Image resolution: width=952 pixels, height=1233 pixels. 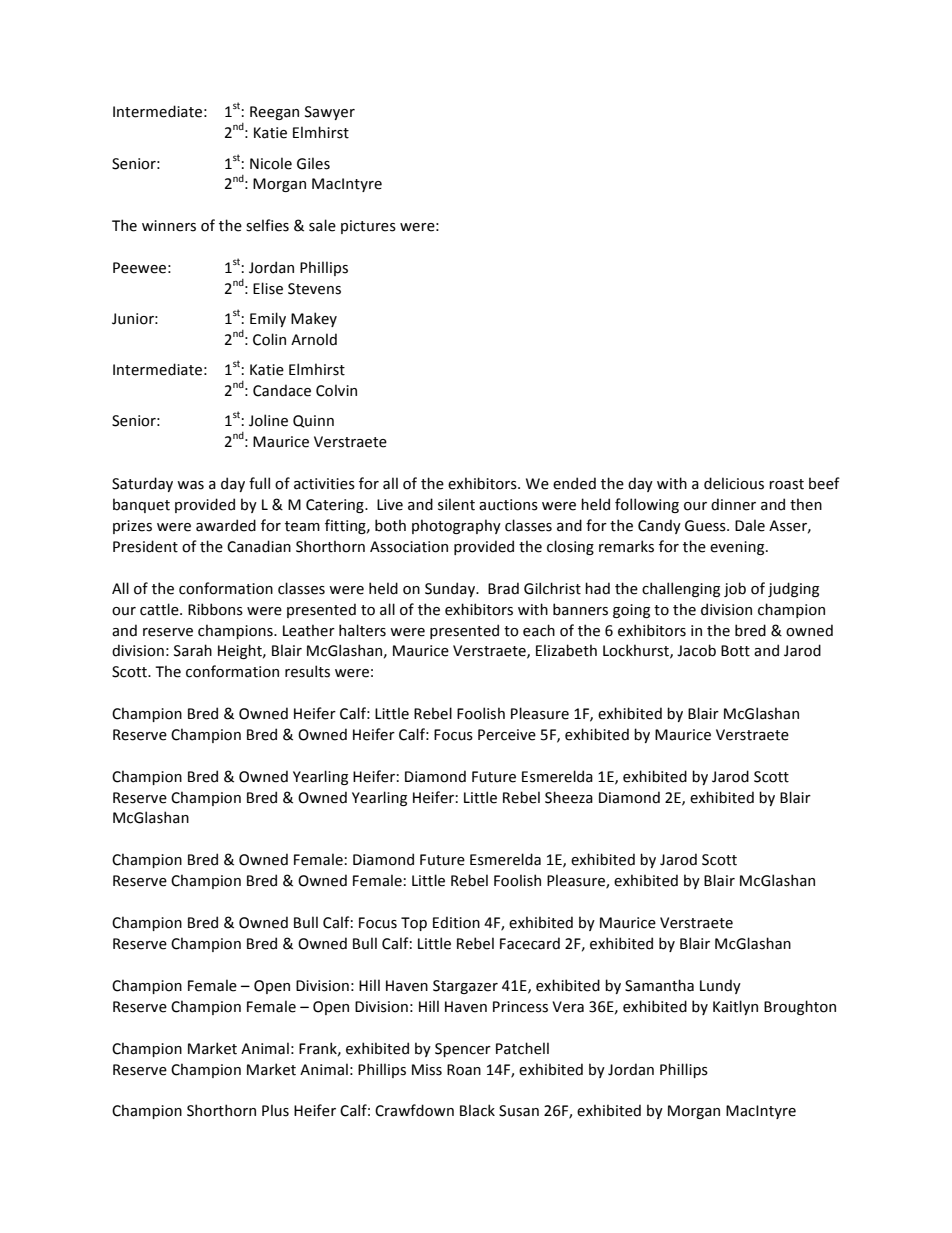 I want to click on cattle, so click(x=160, y=609).
